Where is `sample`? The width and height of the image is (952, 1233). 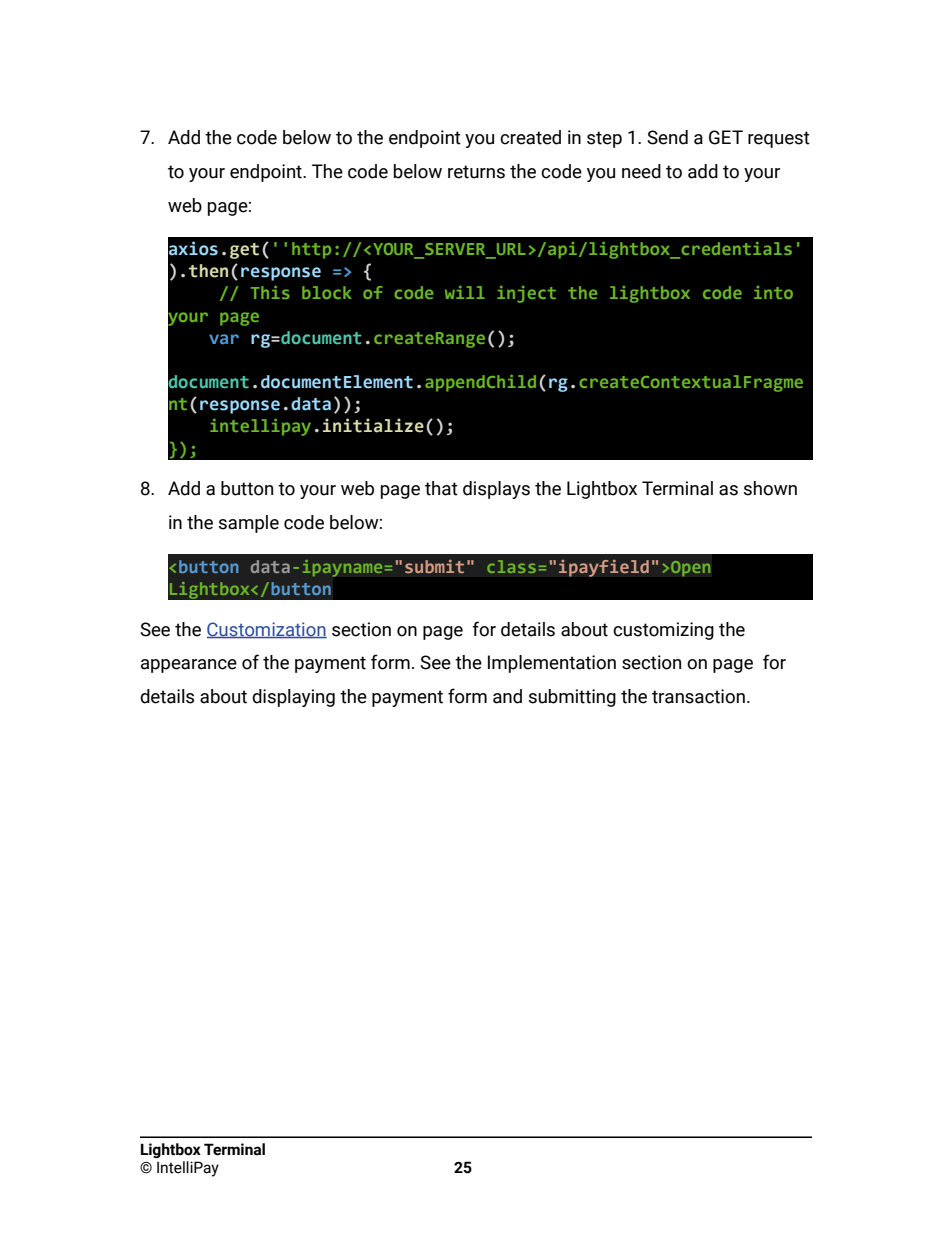 sample is located at coordinates (249, 524).
